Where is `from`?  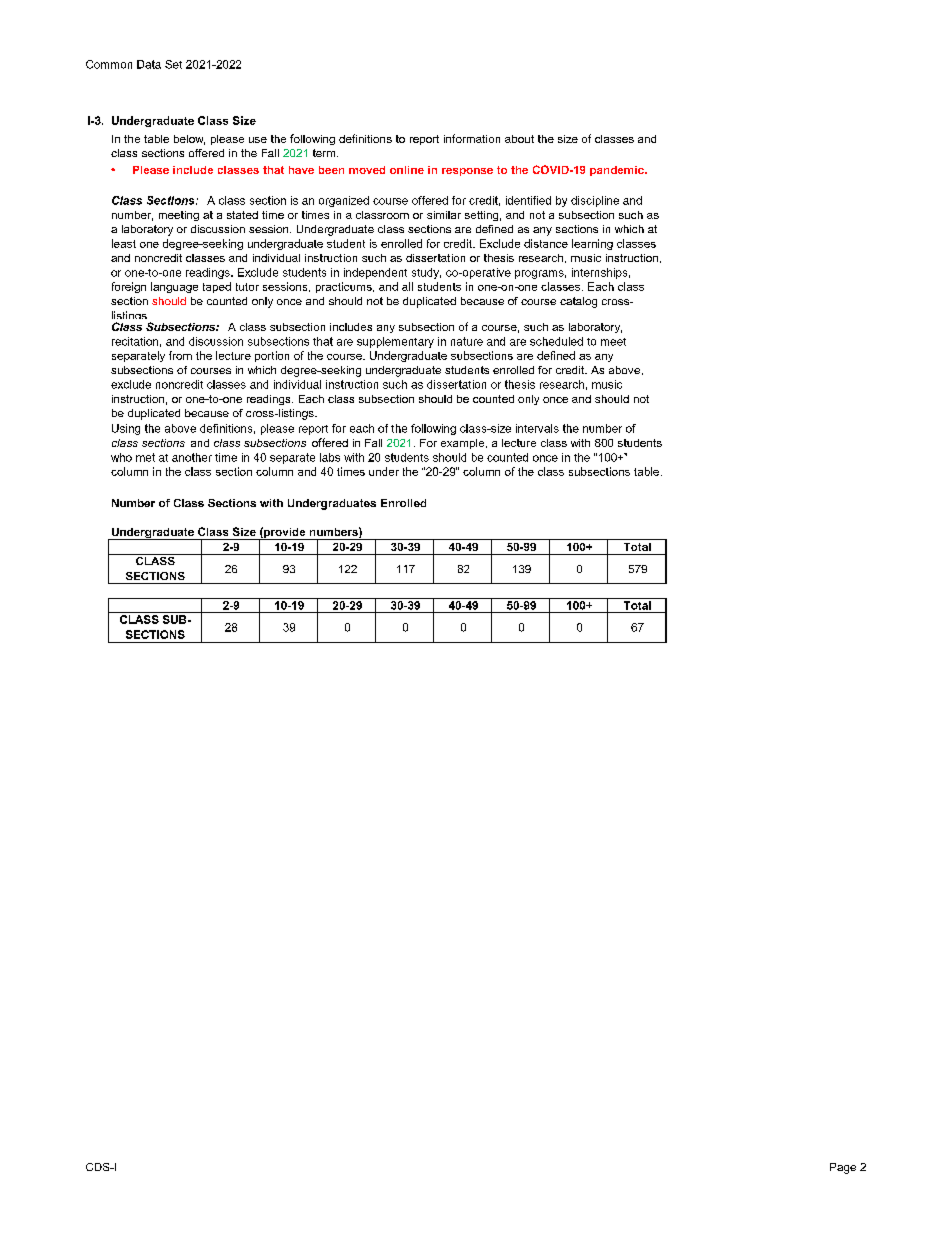 from is located at coordinates (180, 355).
